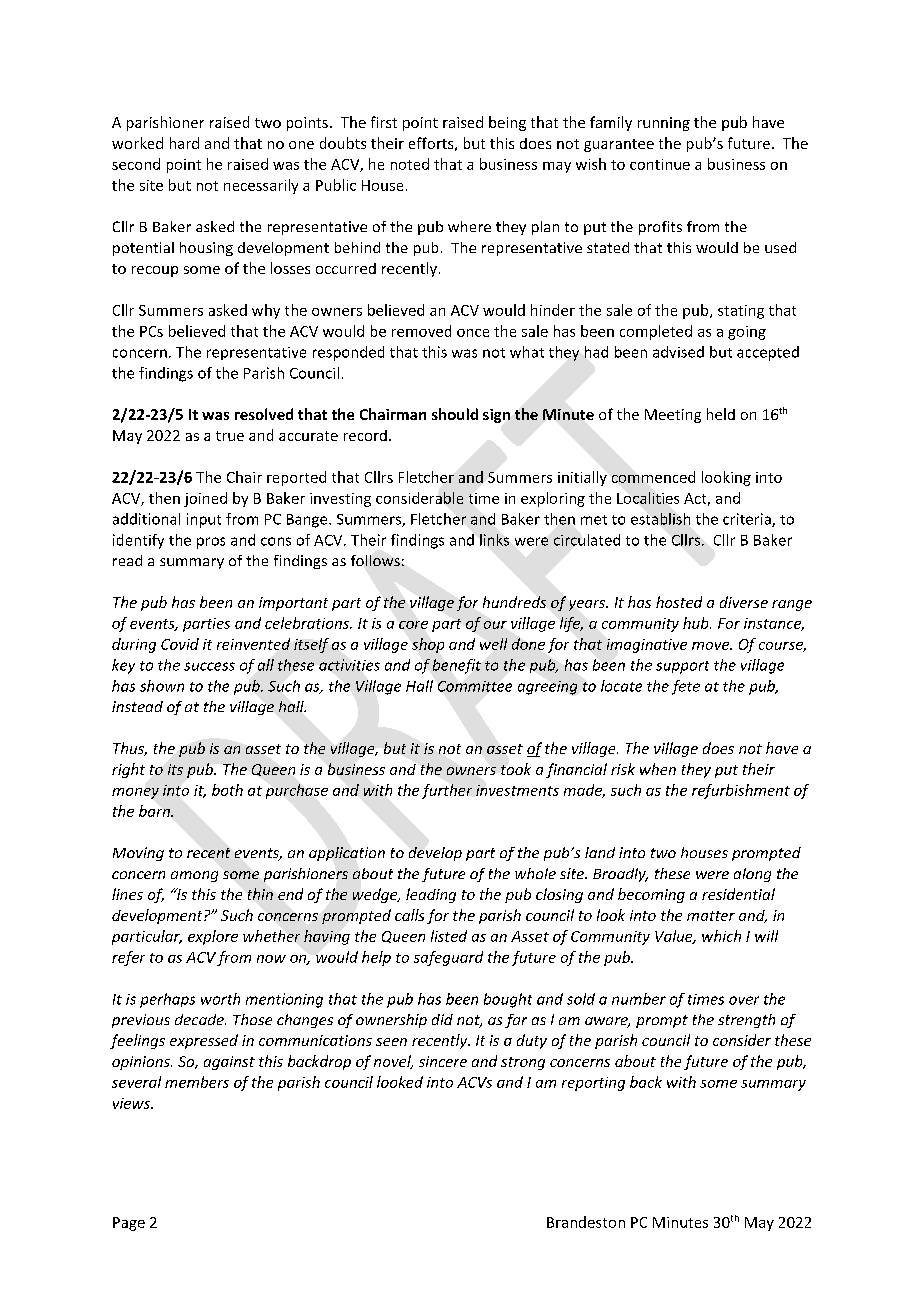  I want to click on success, so click(209, 666).
